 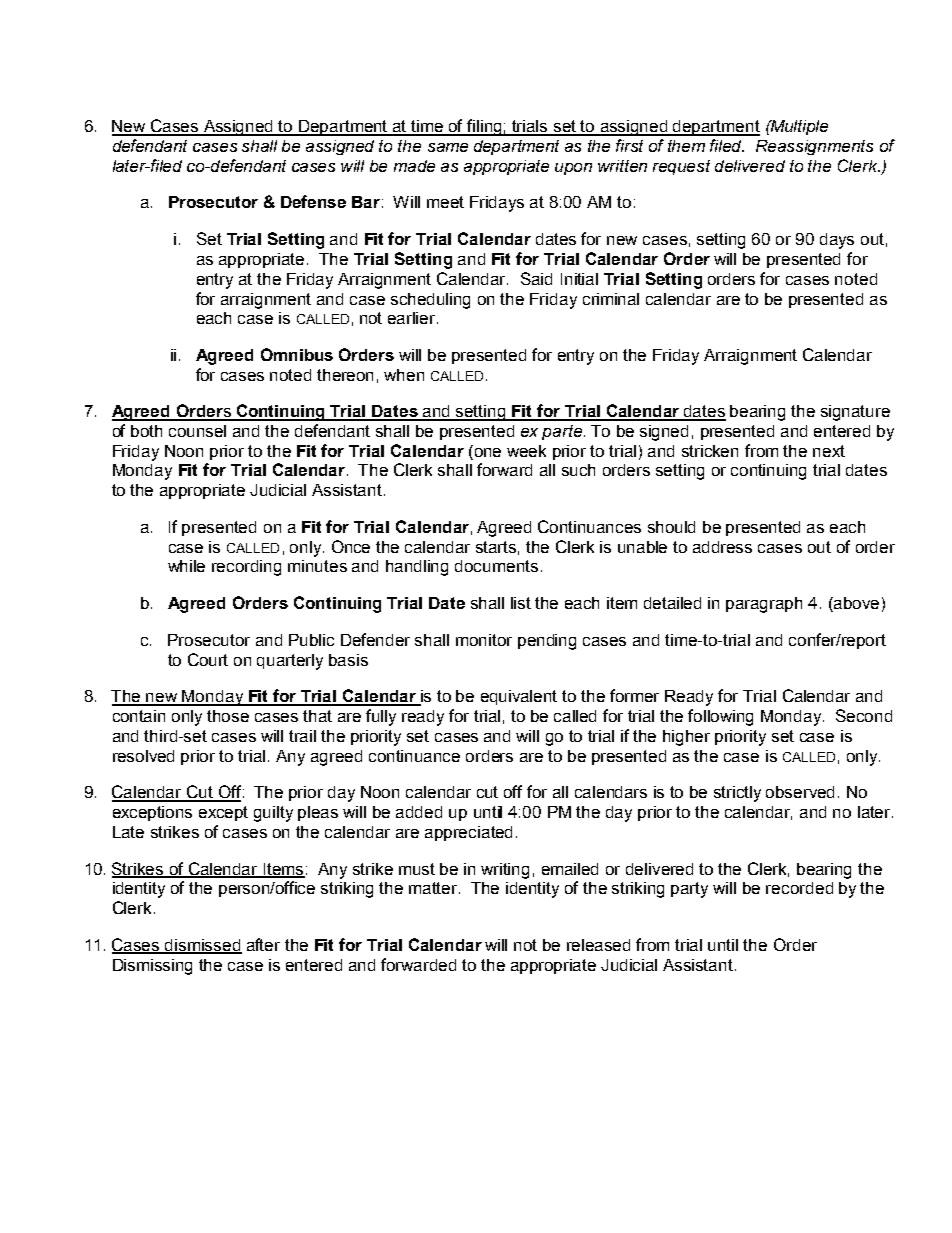 What do you see at coordinates (313, 201) in the screenshot?
I see `Defense` at bounding box center [313, 201].
